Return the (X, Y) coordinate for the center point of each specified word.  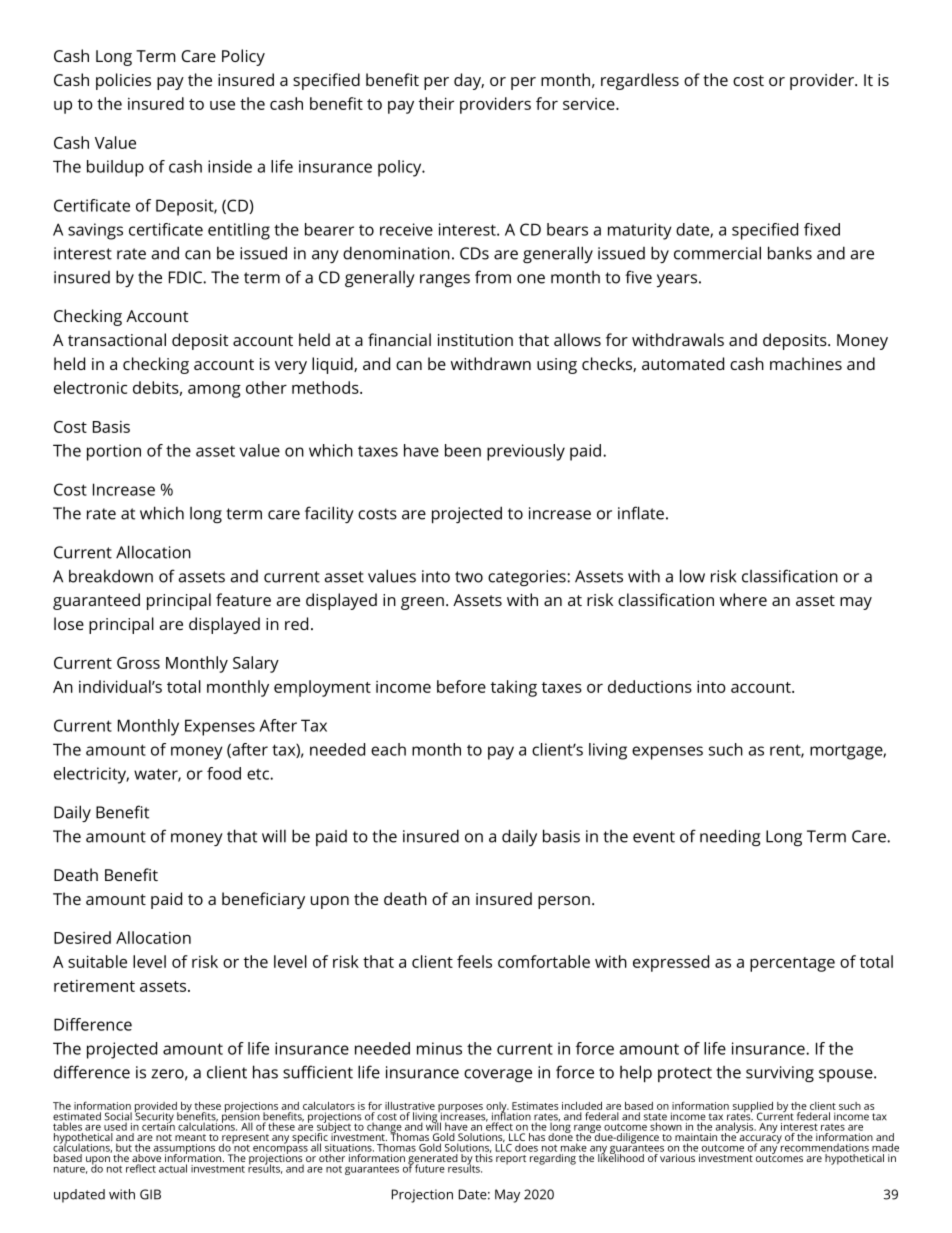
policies (123, 81)
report (511, 1160)
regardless (640, 81)
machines (806, 363)
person (564, 902)
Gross (138, 663)
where (743, 599)
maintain (696, 1138)
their (436, 103)
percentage (792, 964)
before (461, 686)
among (214, 391)
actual (173, 1168)
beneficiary (263, 900)
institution (475, 340)
